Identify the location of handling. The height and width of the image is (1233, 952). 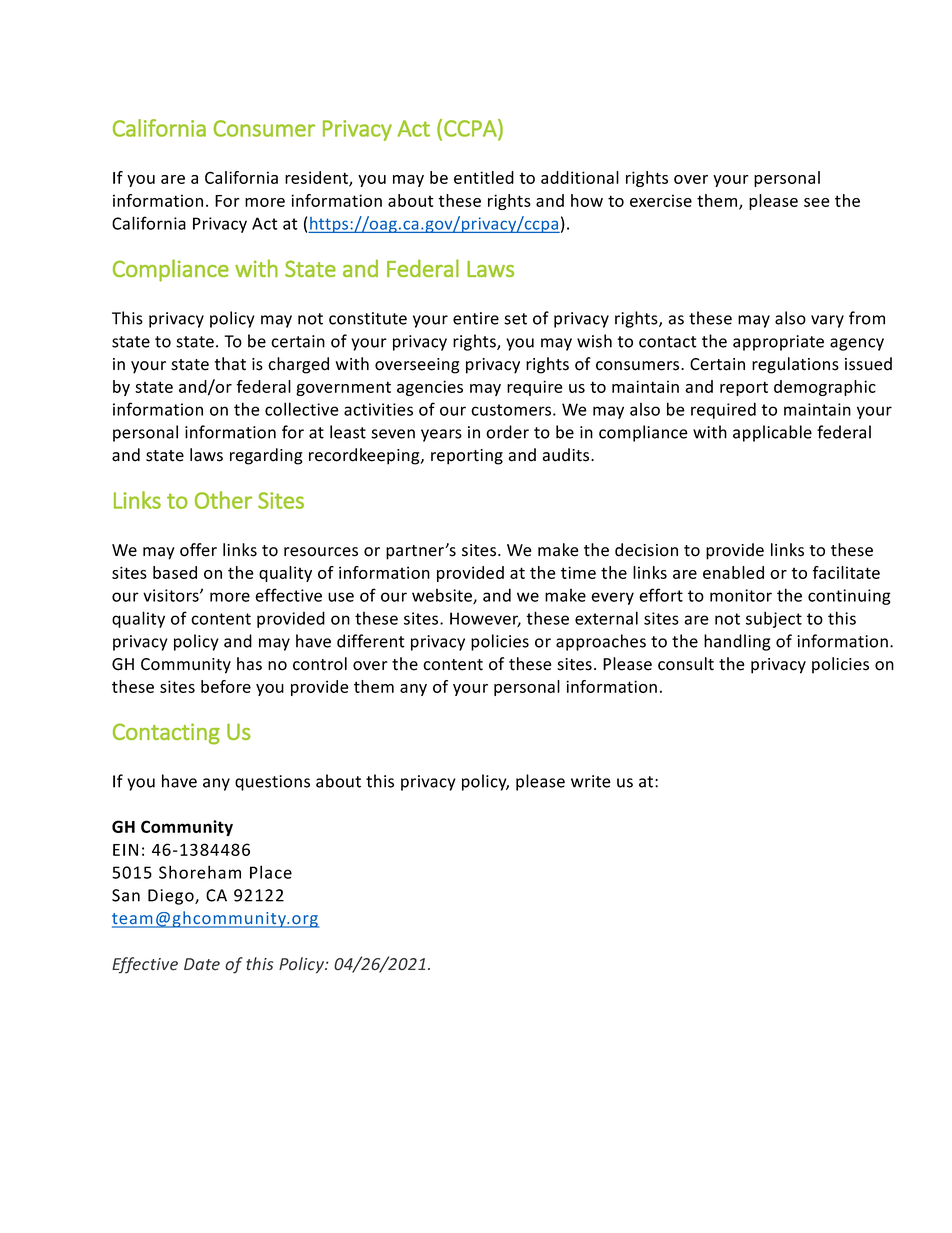
(737, 642).
